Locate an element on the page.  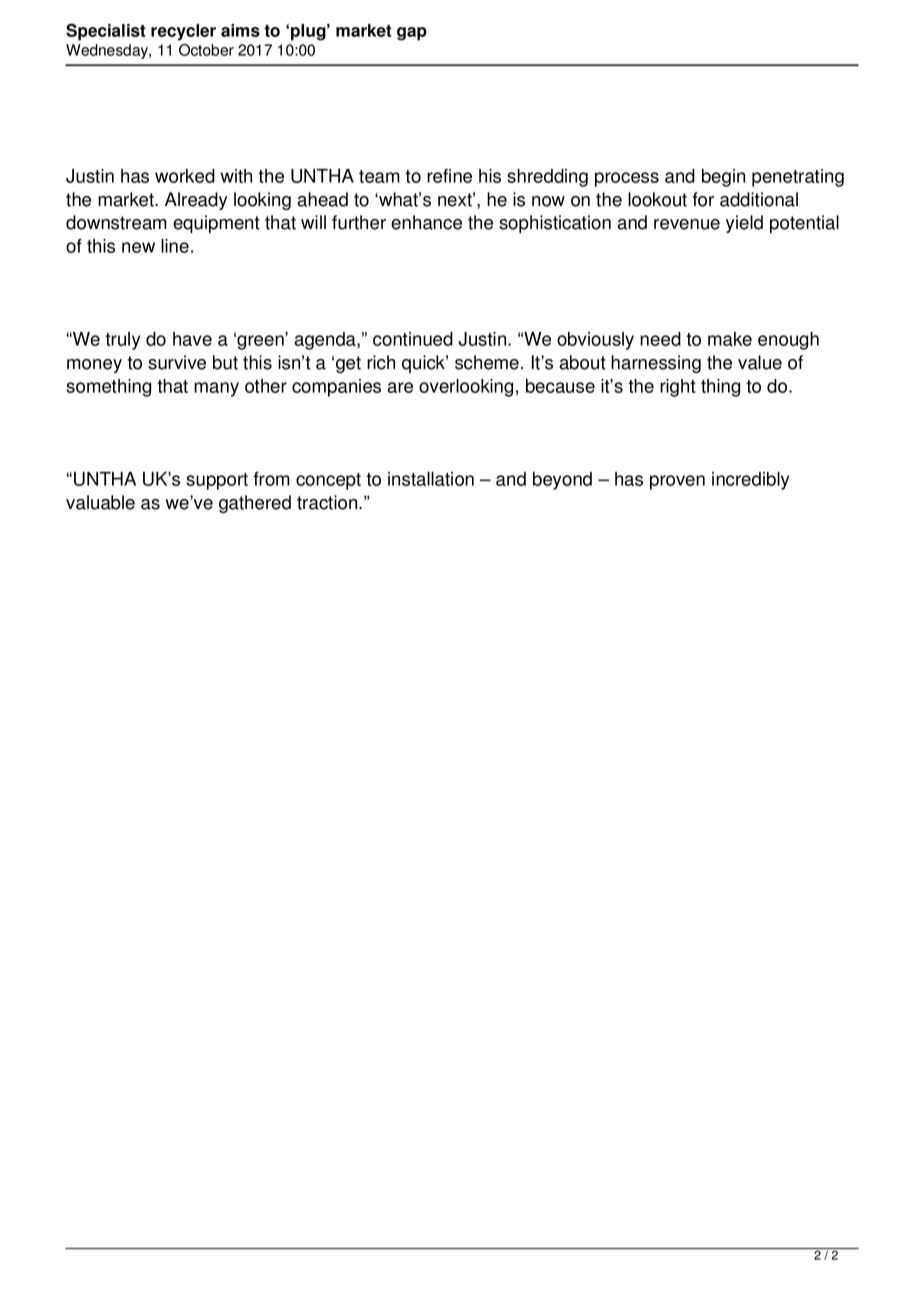
enhance is located at coordinates (426, 222).
